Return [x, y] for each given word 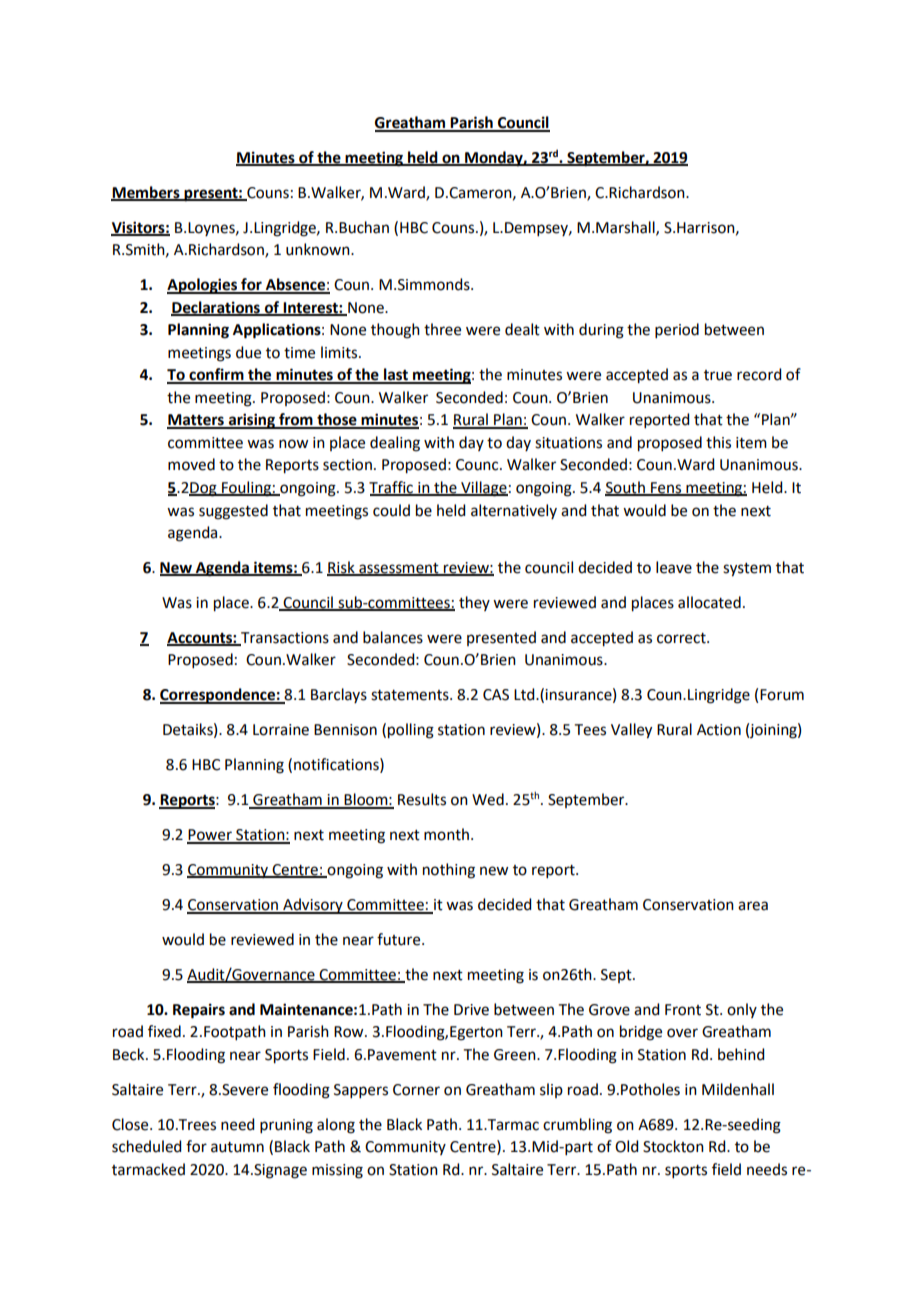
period [677, 330]
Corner [416, 1090]
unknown [319, 249]
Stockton [673, 1146]
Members [146, 193]
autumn [237, 1147]
